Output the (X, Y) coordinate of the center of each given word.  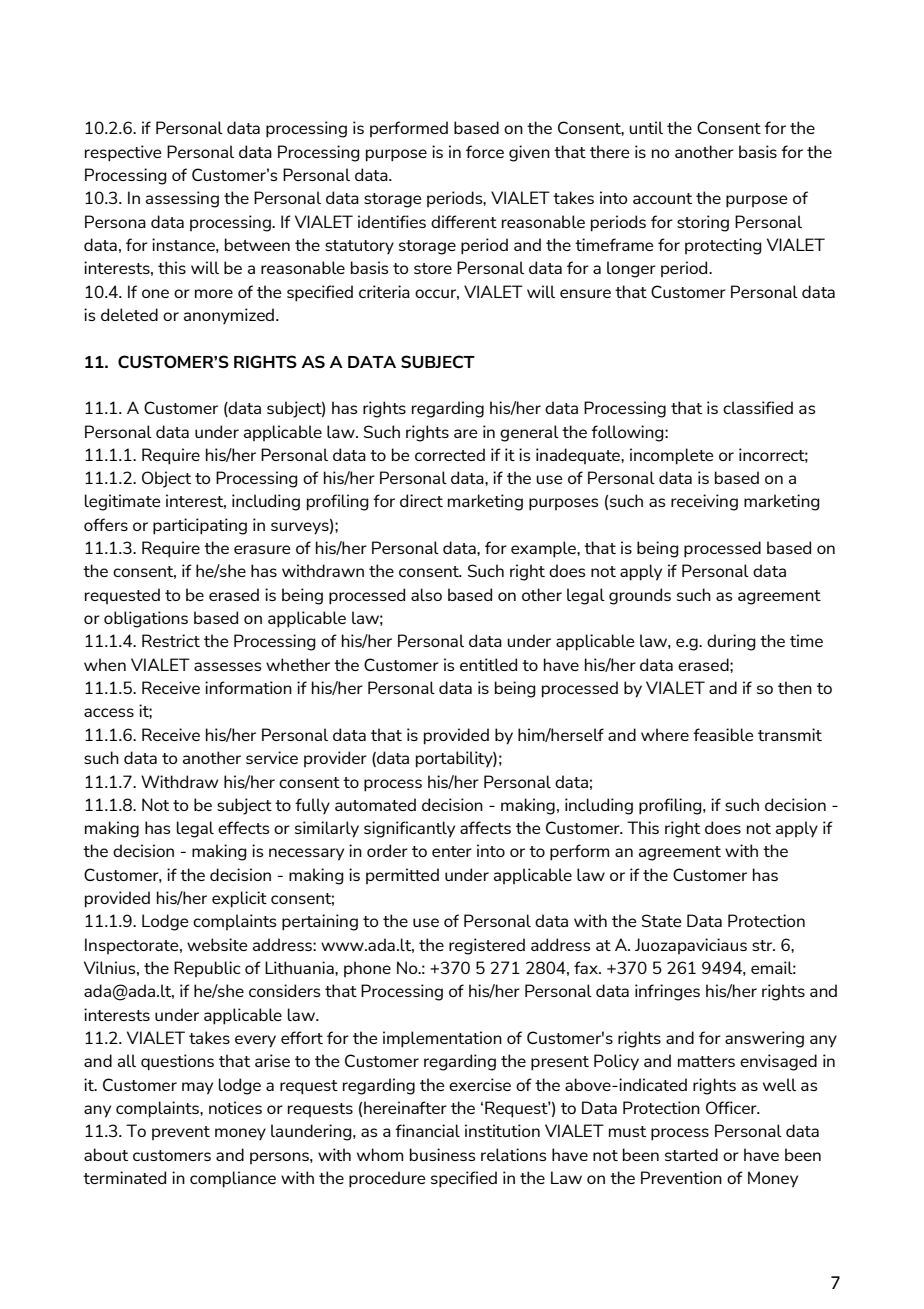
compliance (233, 1179)
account (662, 198)
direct (421, 500)
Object (166, 479)
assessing (182, 199)
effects (244, 827)
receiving (704, 502)
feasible (723, 734)
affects (485, 827)
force (485, 151)
